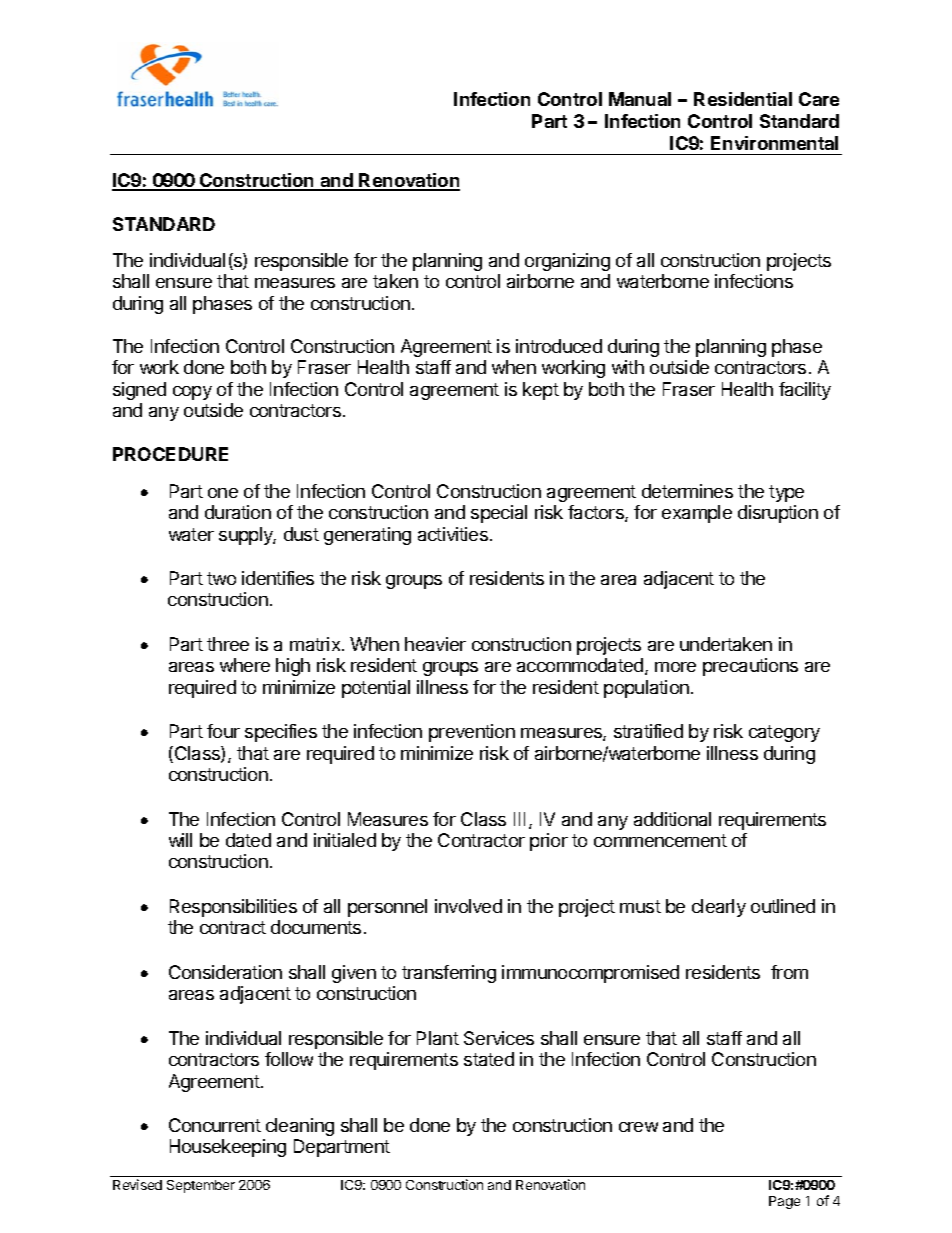  Describe the element at coordinates (192, 393) in the screenshot. I see `copy` at that location.
